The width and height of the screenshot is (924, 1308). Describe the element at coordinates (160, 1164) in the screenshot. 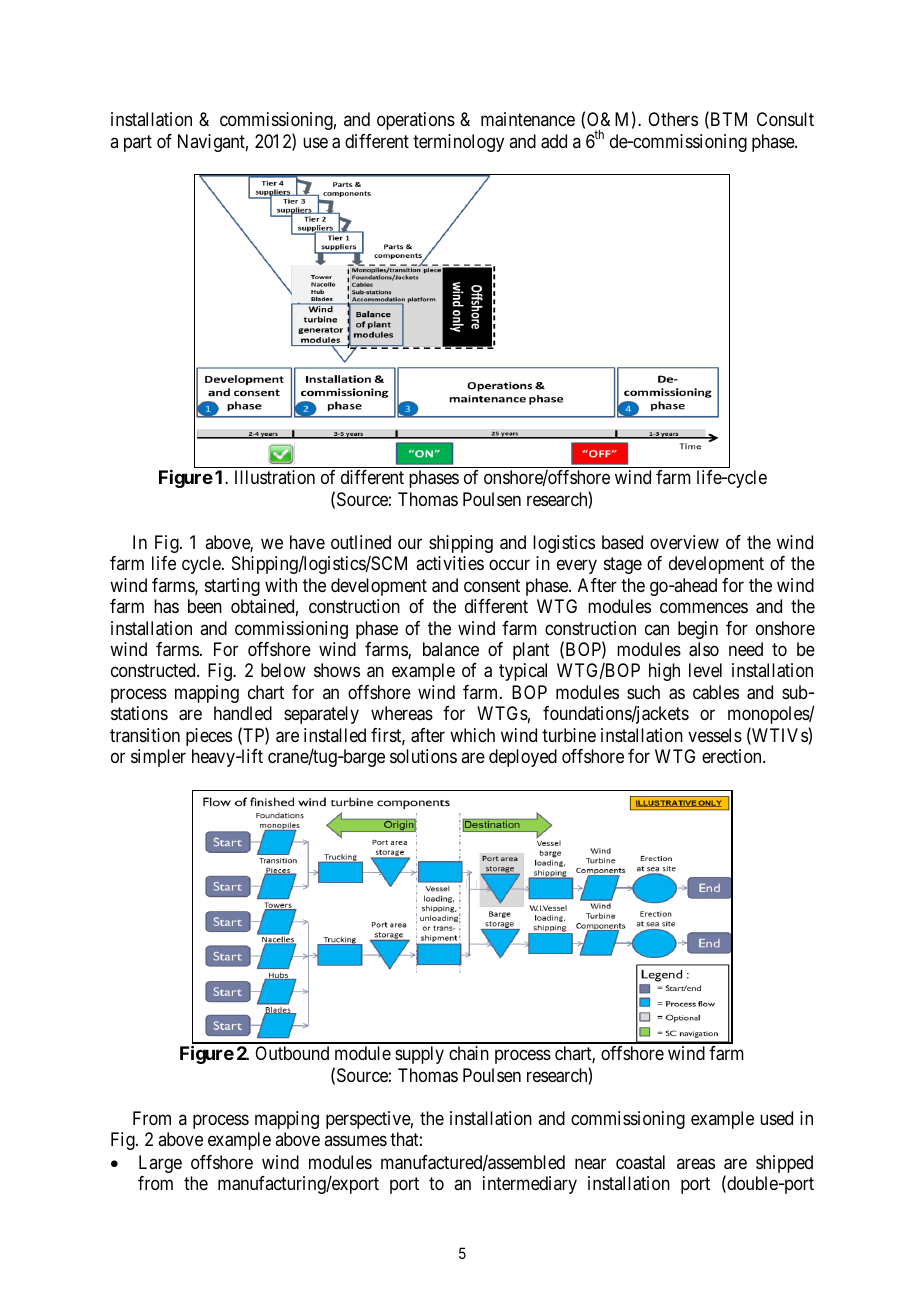

I see `Large` at that location.
